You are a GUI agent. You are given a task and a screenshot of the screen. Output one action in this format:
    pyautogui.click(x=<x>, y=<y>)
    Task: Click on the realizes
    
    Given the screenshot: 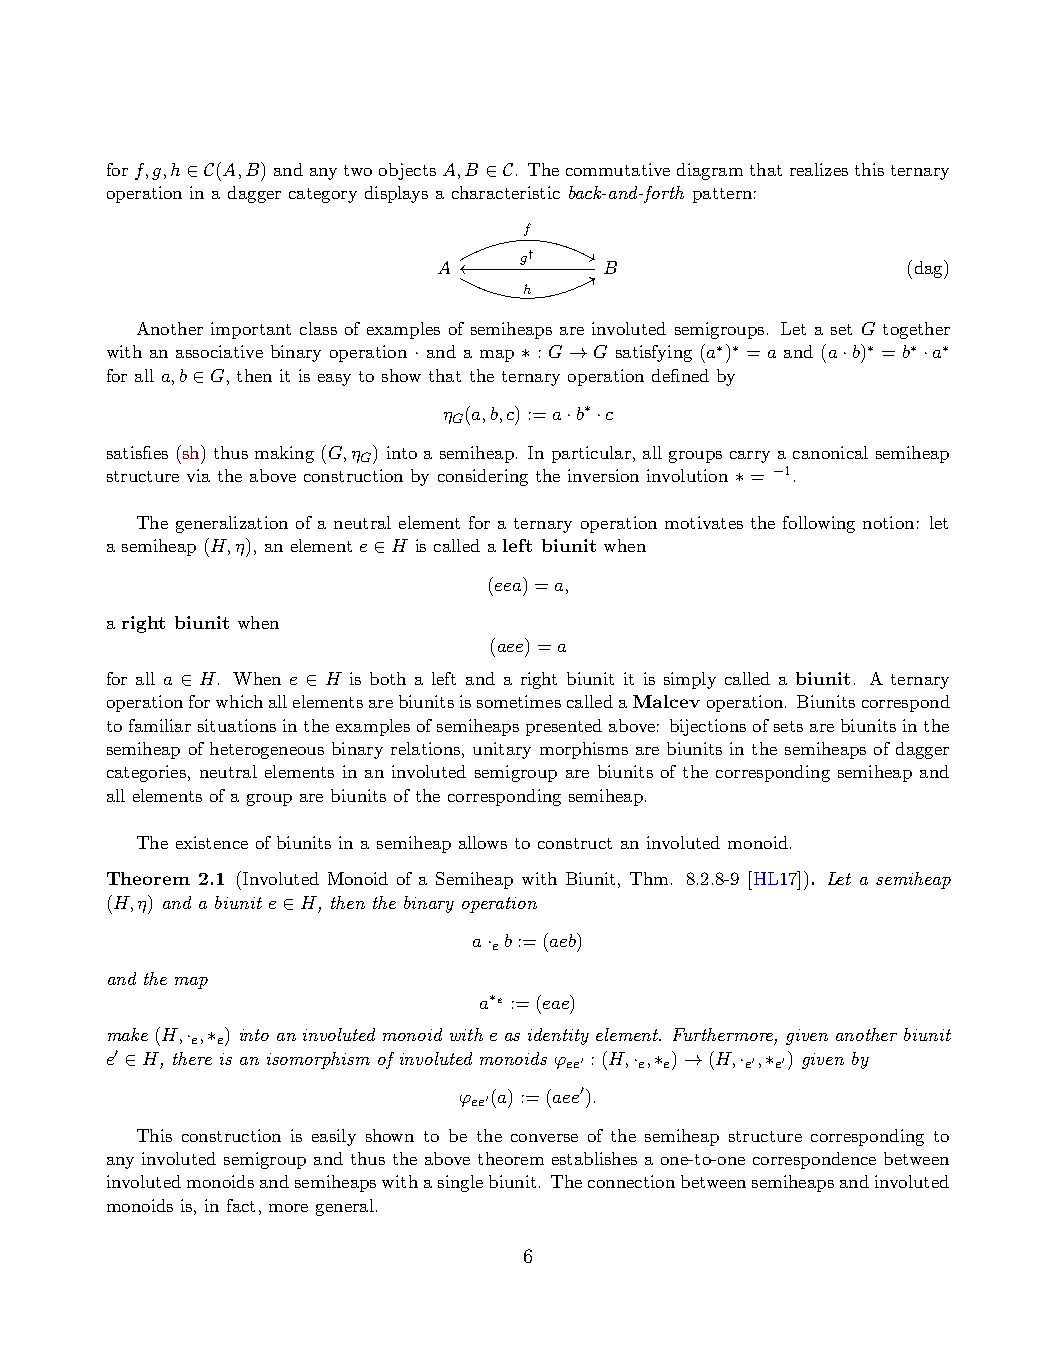 What is the action you would take?
    pyautogui.click(x=819, y=169)
